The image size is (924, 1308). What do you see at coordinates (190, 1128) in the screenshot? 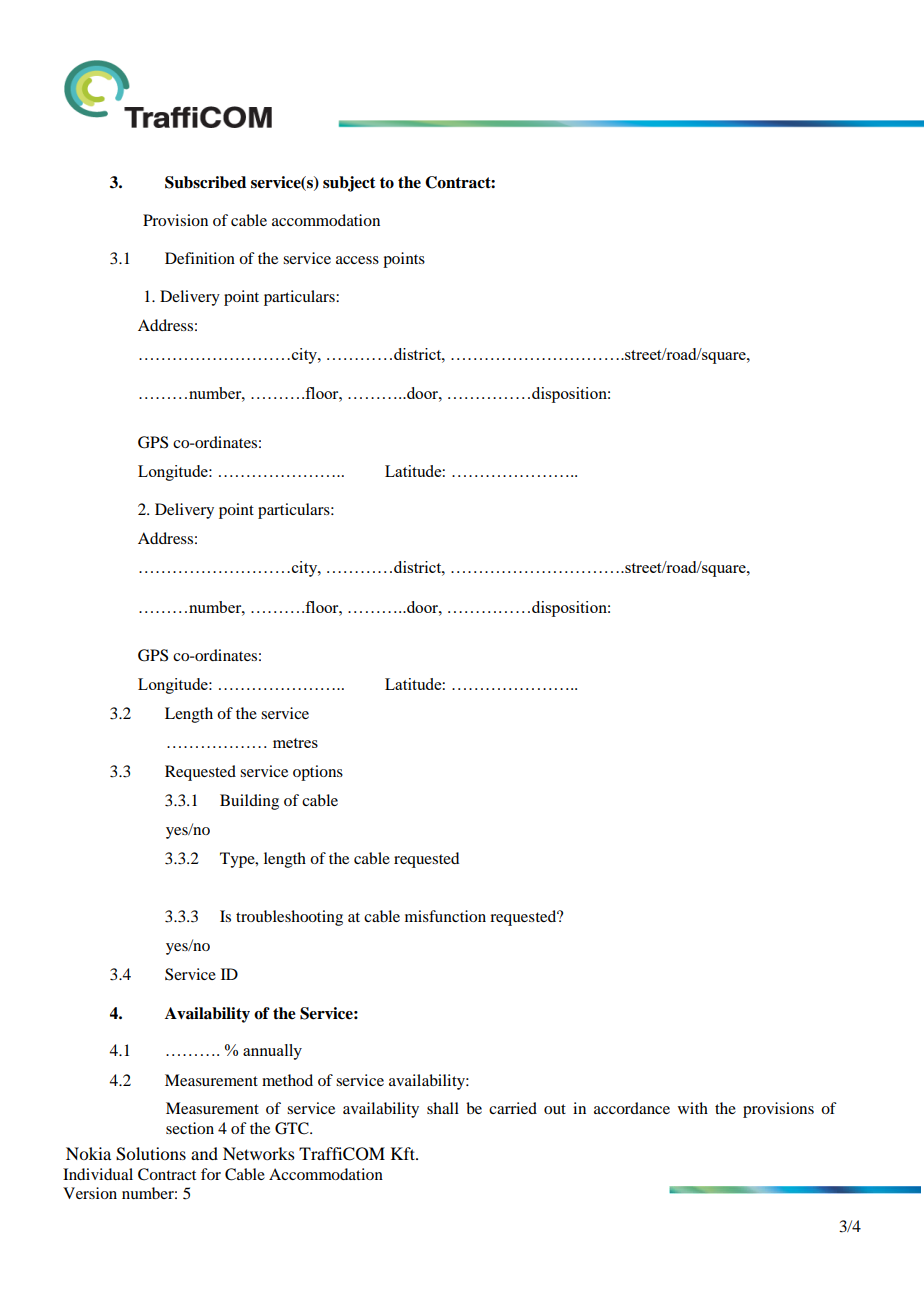
I see `section` at bounding box center [190, 1128].
